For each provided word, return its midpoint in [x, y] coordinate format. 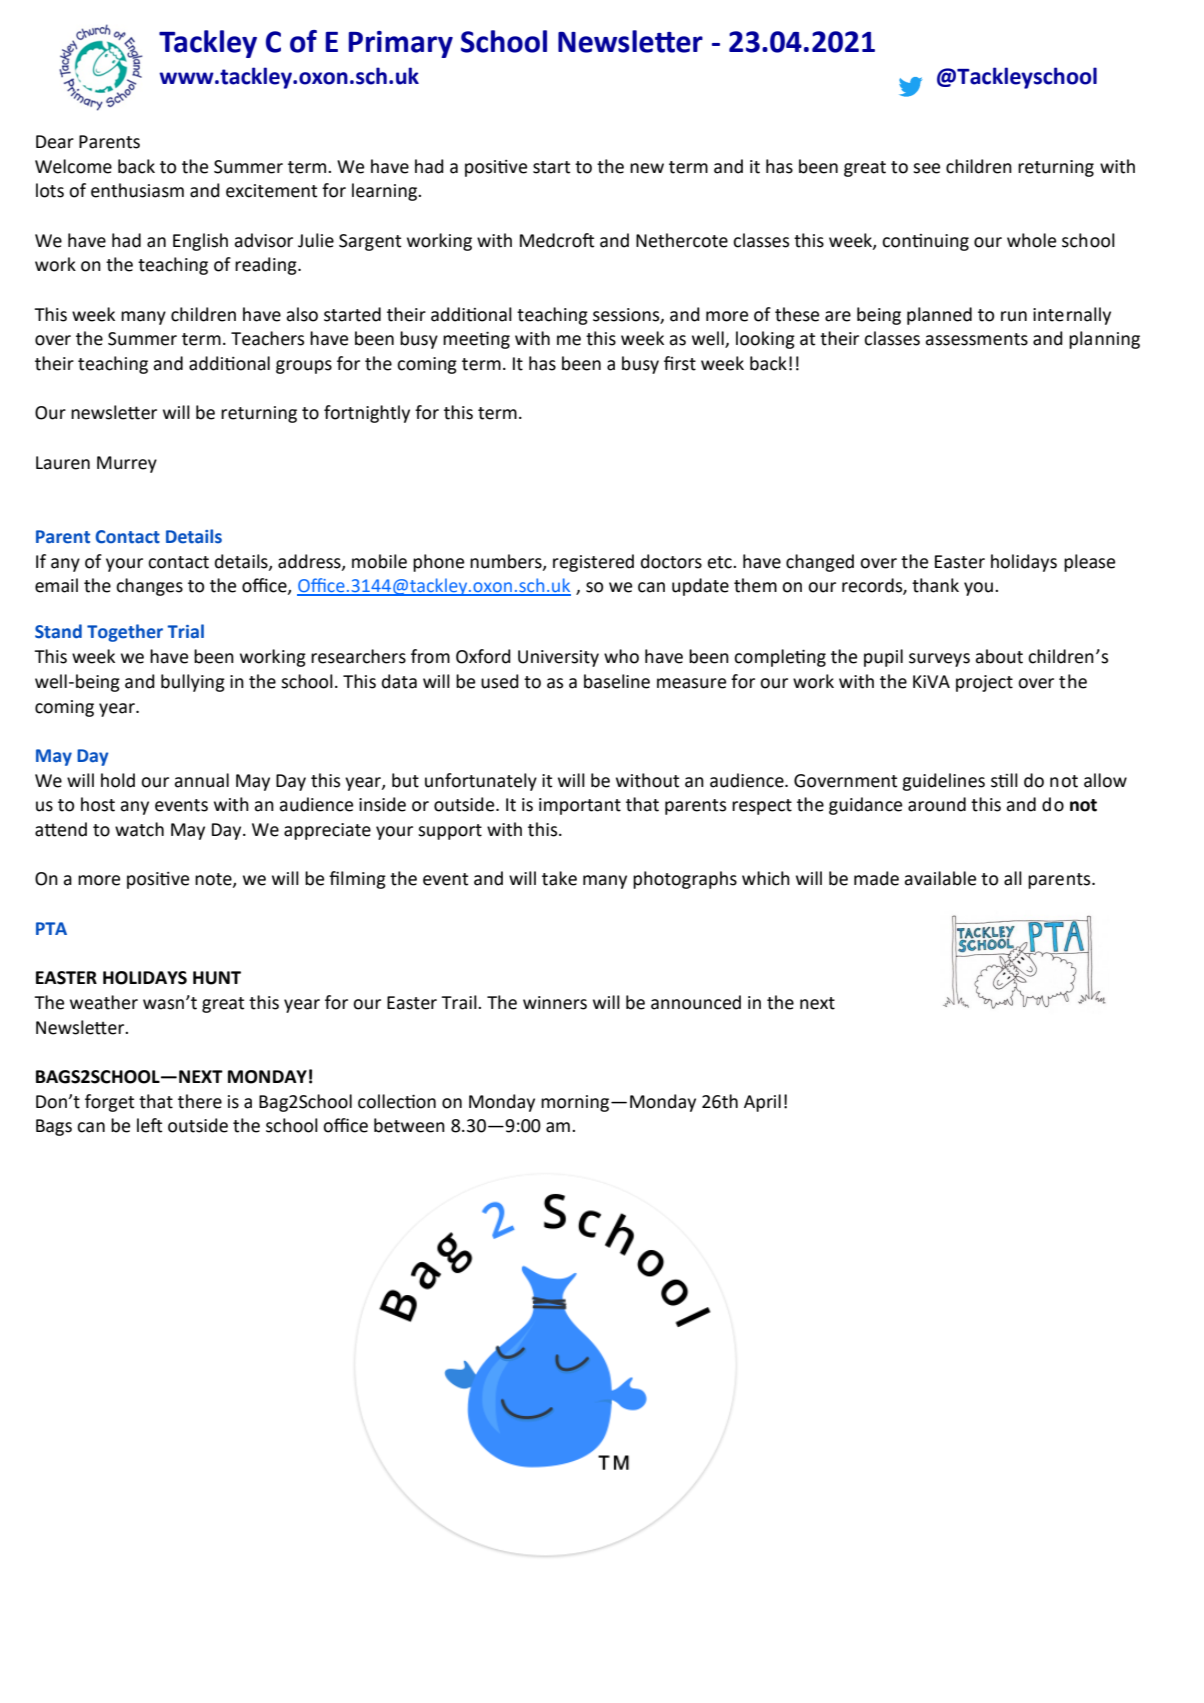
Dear [55, 142]
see [926, 168]
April [762, 1103]
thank [935, 585]
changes [149, 587]
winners [555, 1003]
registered [593, 563]
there [200, 1101]
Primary [401, 44]
